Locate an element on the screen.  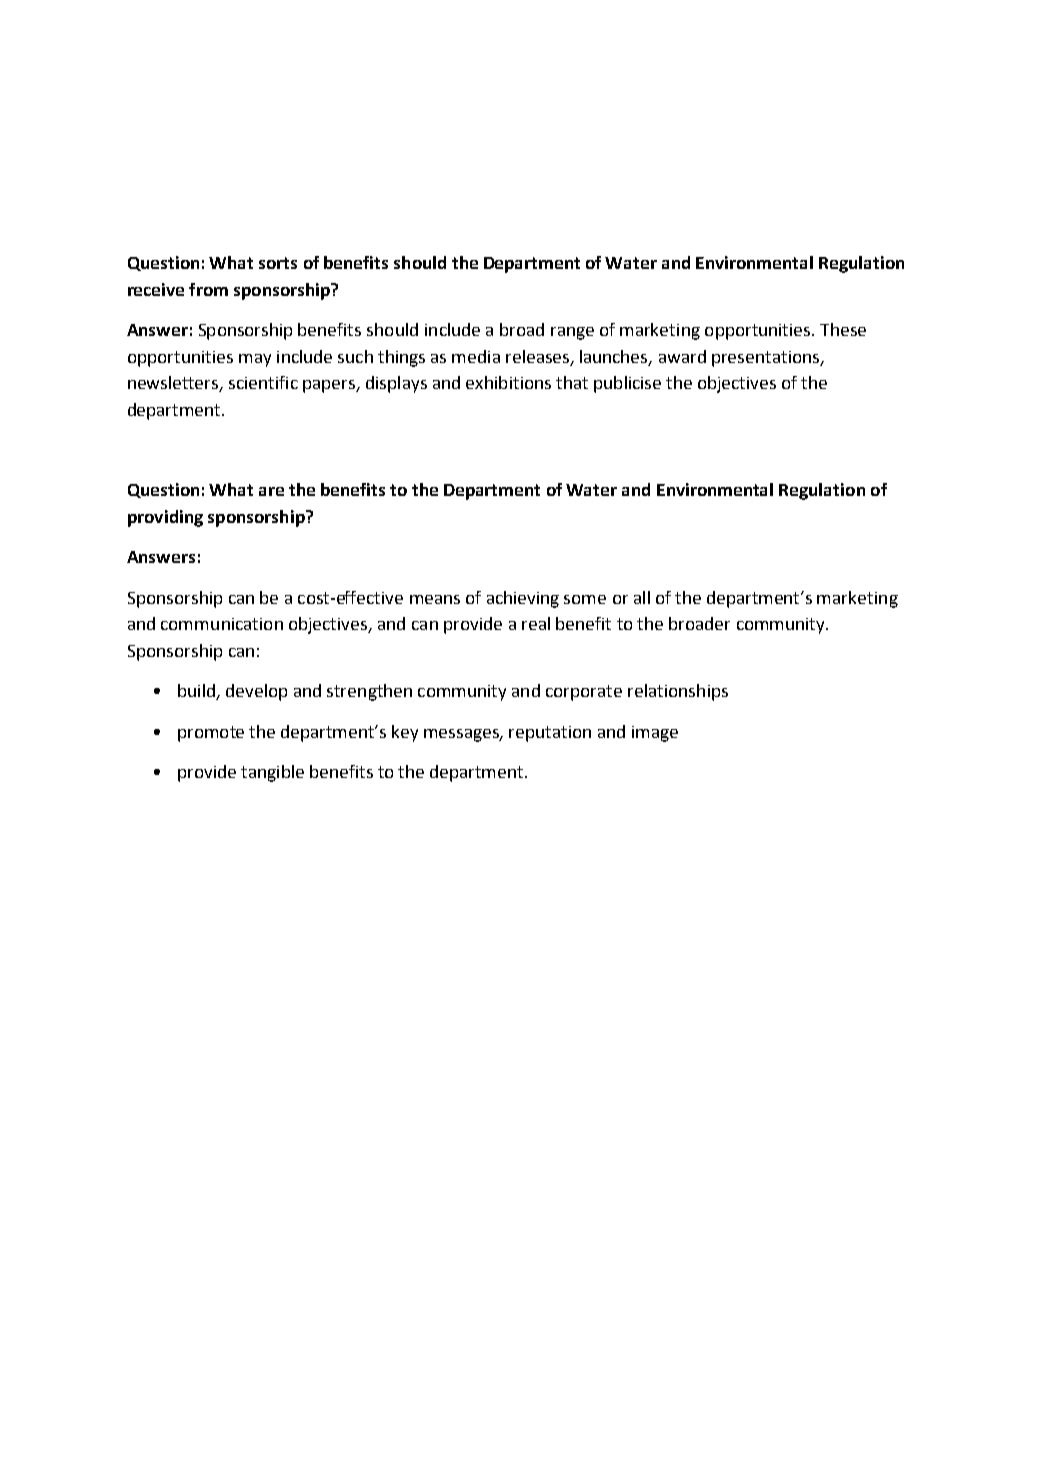
real is located at coordinates (536, 623).
